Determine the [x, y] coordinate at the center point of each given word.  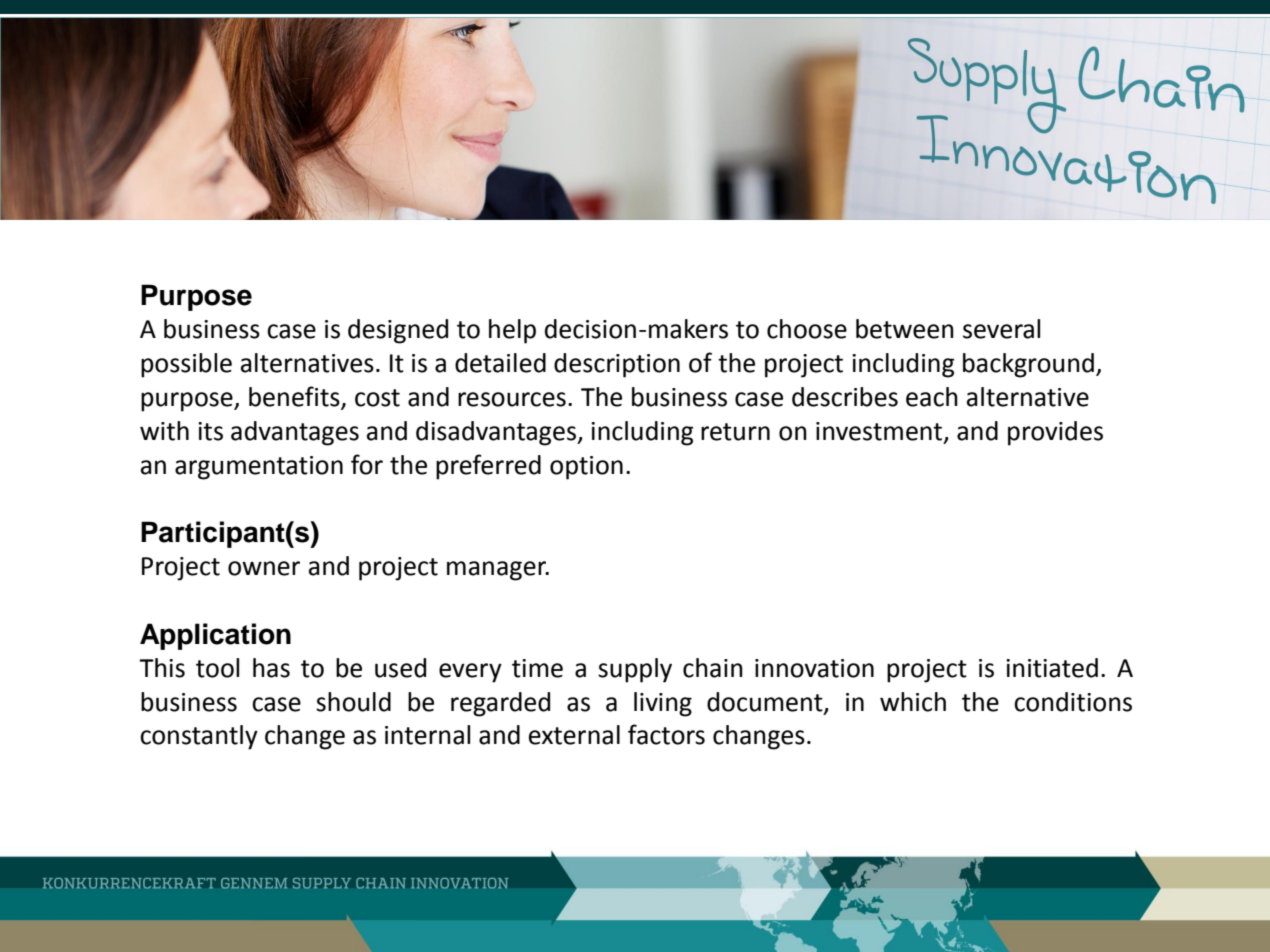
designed [398, 331]
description [617, 365]
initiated [1052, 668]
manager [498, 571]
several [1001, 329]
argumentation [259, 468]
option [586, 468]
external [574, 735]
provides [1055, 433]
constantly [199, 737]
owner [264, 568]
